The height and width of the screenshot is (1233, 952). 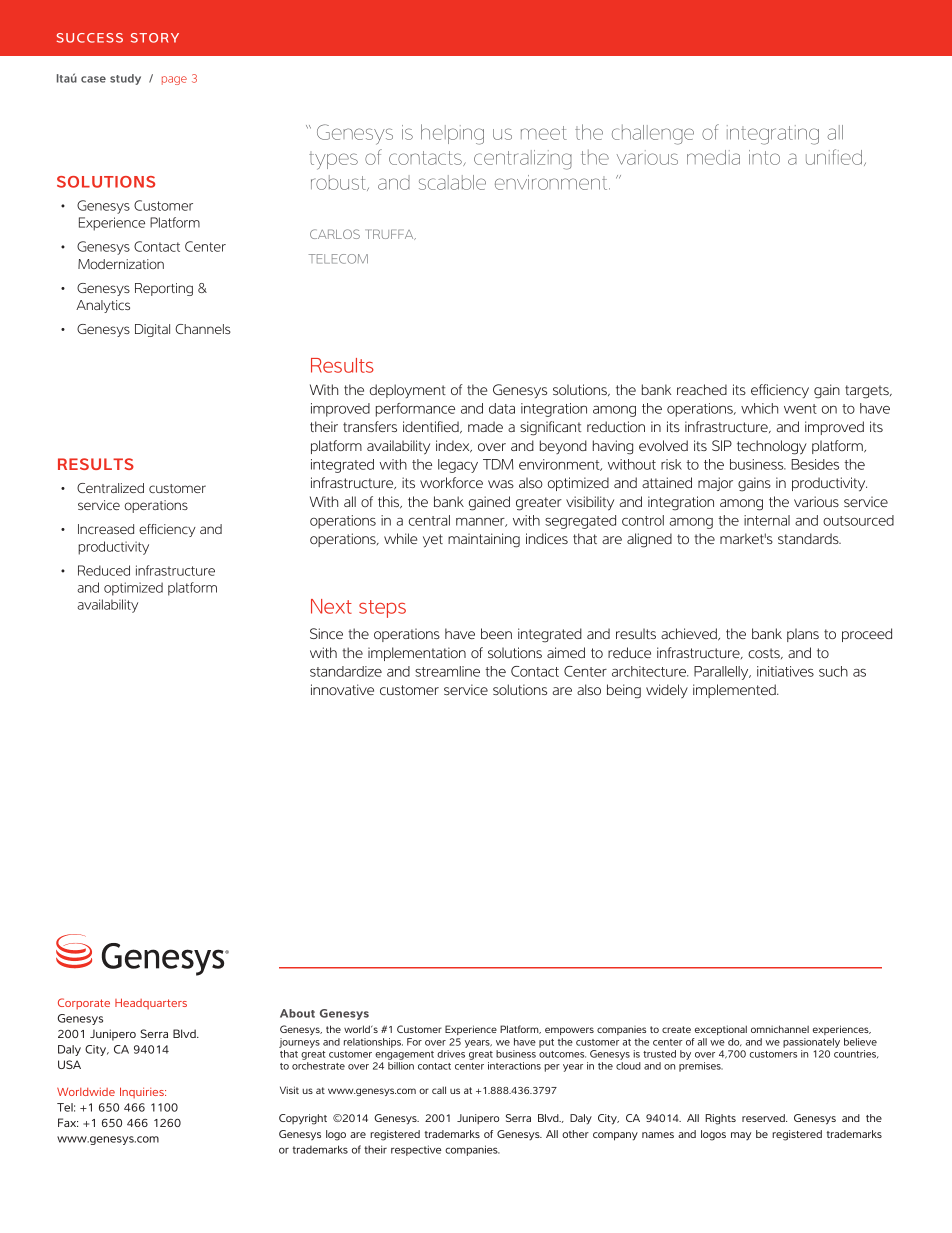 I want to click on Increased, so click(x=106, y=529).
